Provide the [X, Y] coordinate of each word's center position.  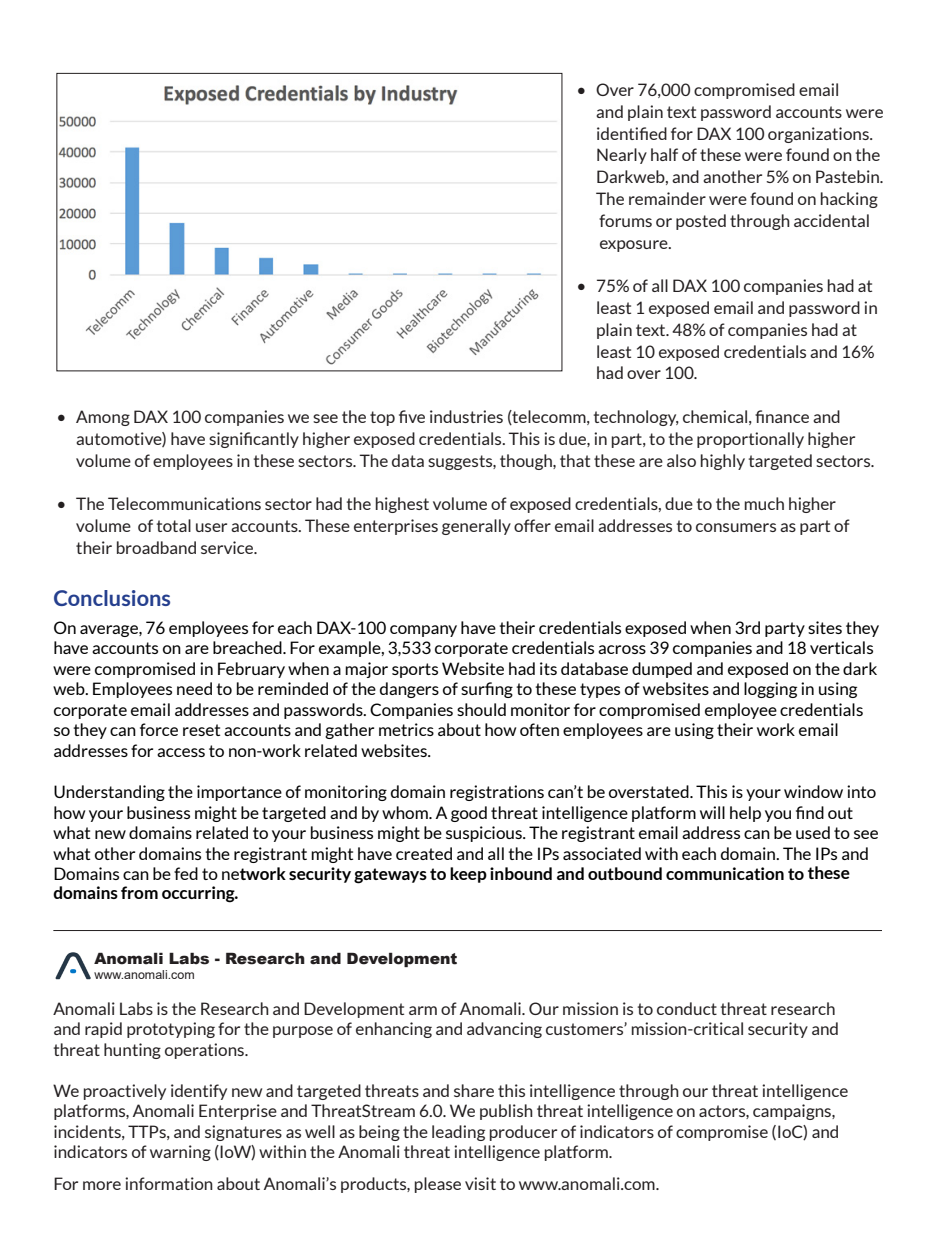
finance [782, 416]
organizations [819, 135]
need [194, 688]
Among [103, 418]
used [813, 832]
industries [466, 416]
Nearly [622, 156]
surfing [487, 690]
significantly [254, 440]
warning [180, 1153]
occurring [199, 894]
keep [468, 875]
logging [770, 690]
